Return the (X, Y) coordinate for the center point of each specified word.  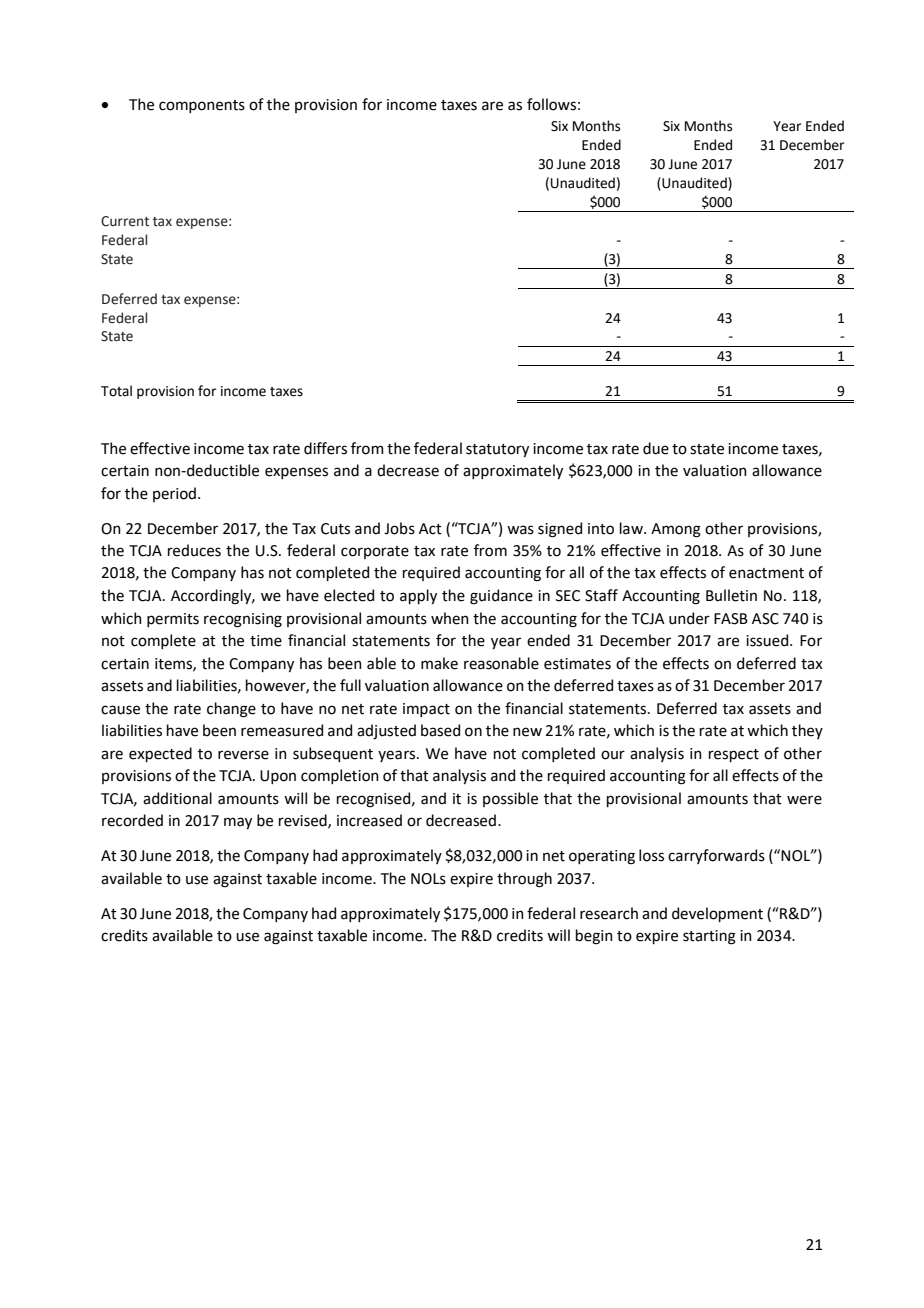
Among (676, 530)
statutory (497, 450)
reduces (194, 550)
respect (734, 755)
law (632, 528)
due (656, 448)
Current (125, 221)
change (231, 710)
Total (116, 391)
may (238, 823)
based (440, 730)
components (202, 106)
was (520, 530)
